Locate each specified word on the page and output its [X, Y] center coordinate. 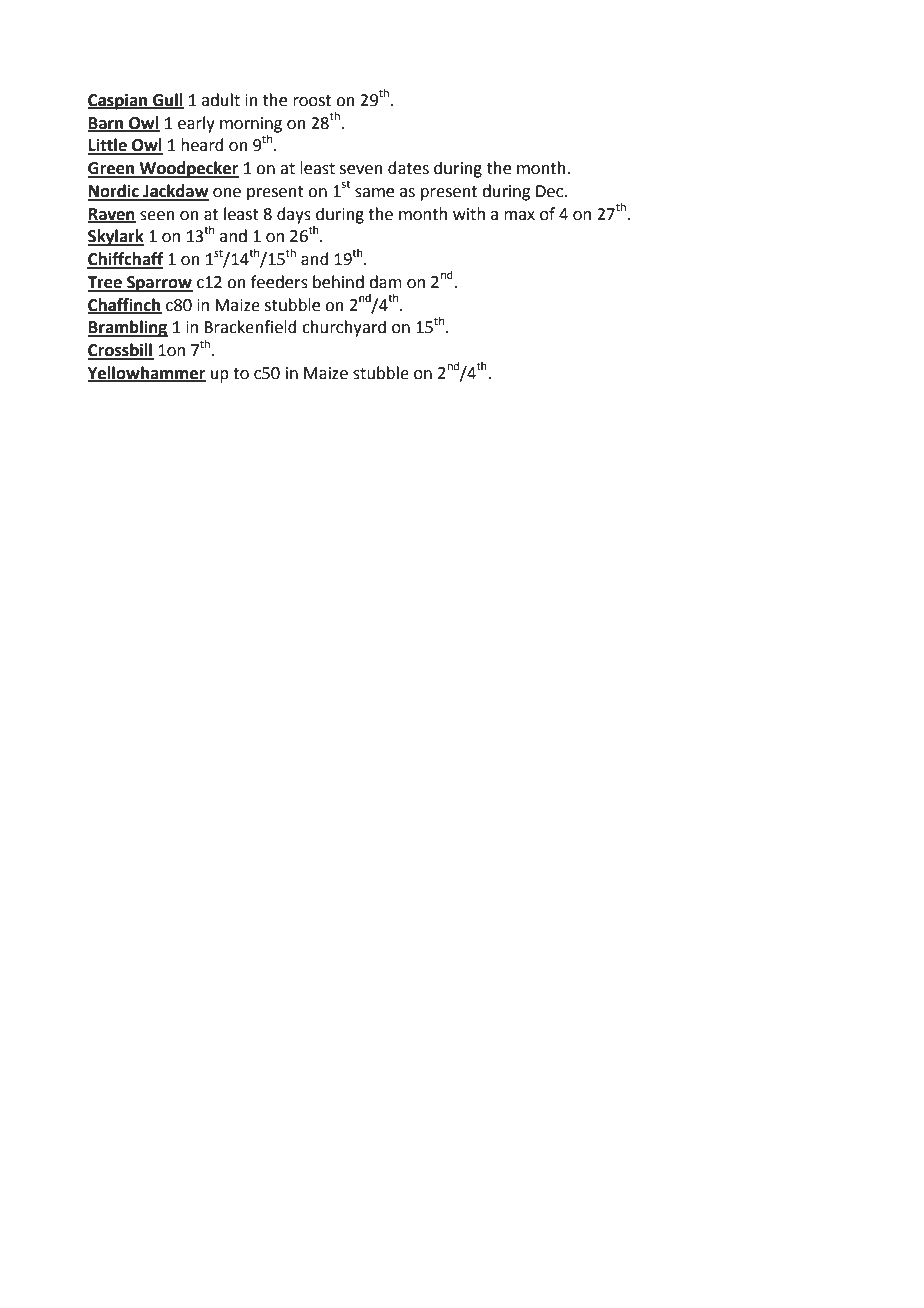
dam [385, 282]
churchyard [344, 328]
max [519, 216]
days [294, 215]
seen [157, 216]
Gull [167, 100]
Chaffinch [125, 305]
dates [408, 168]
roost [312, 101]
